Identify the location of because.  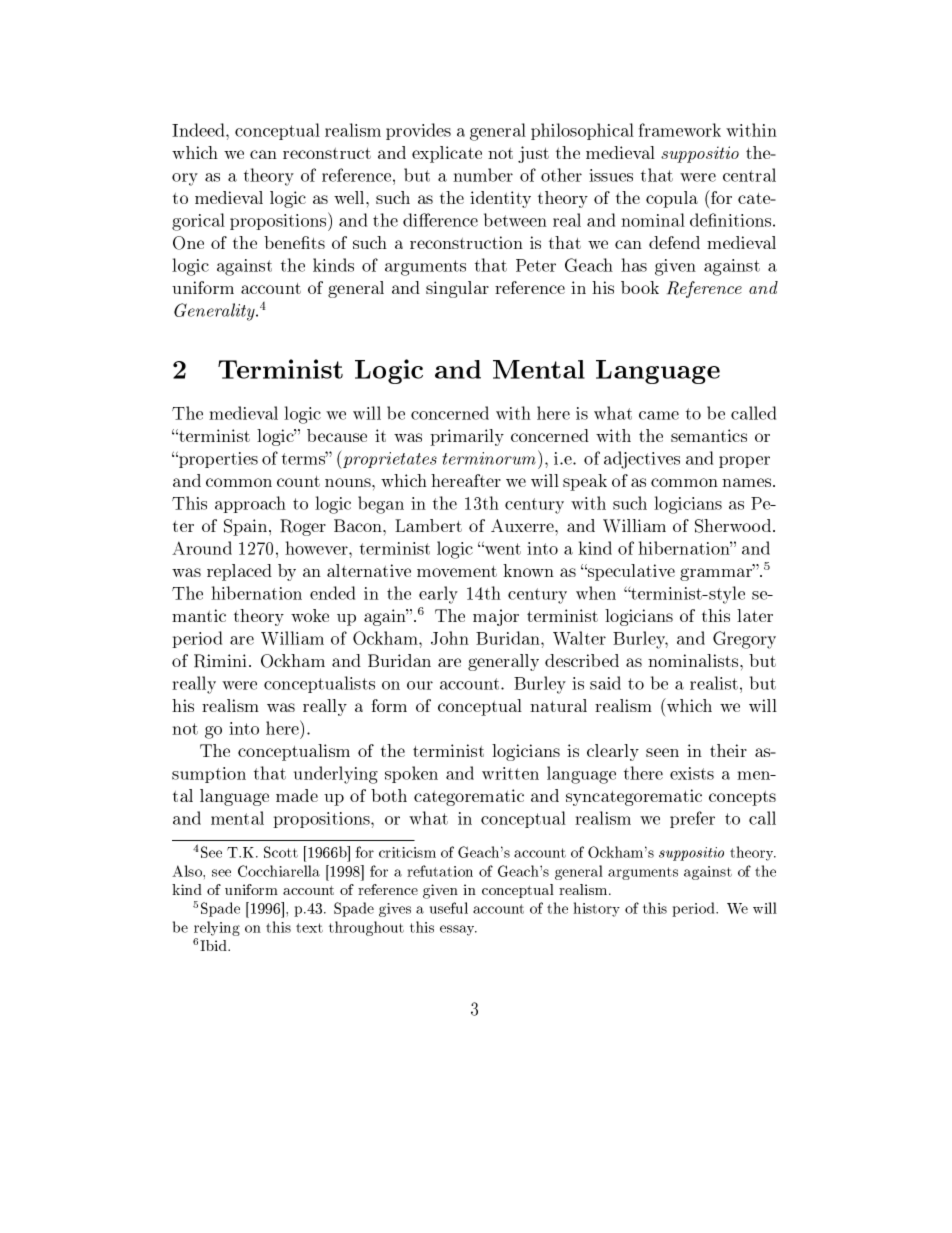
(337, 435).
